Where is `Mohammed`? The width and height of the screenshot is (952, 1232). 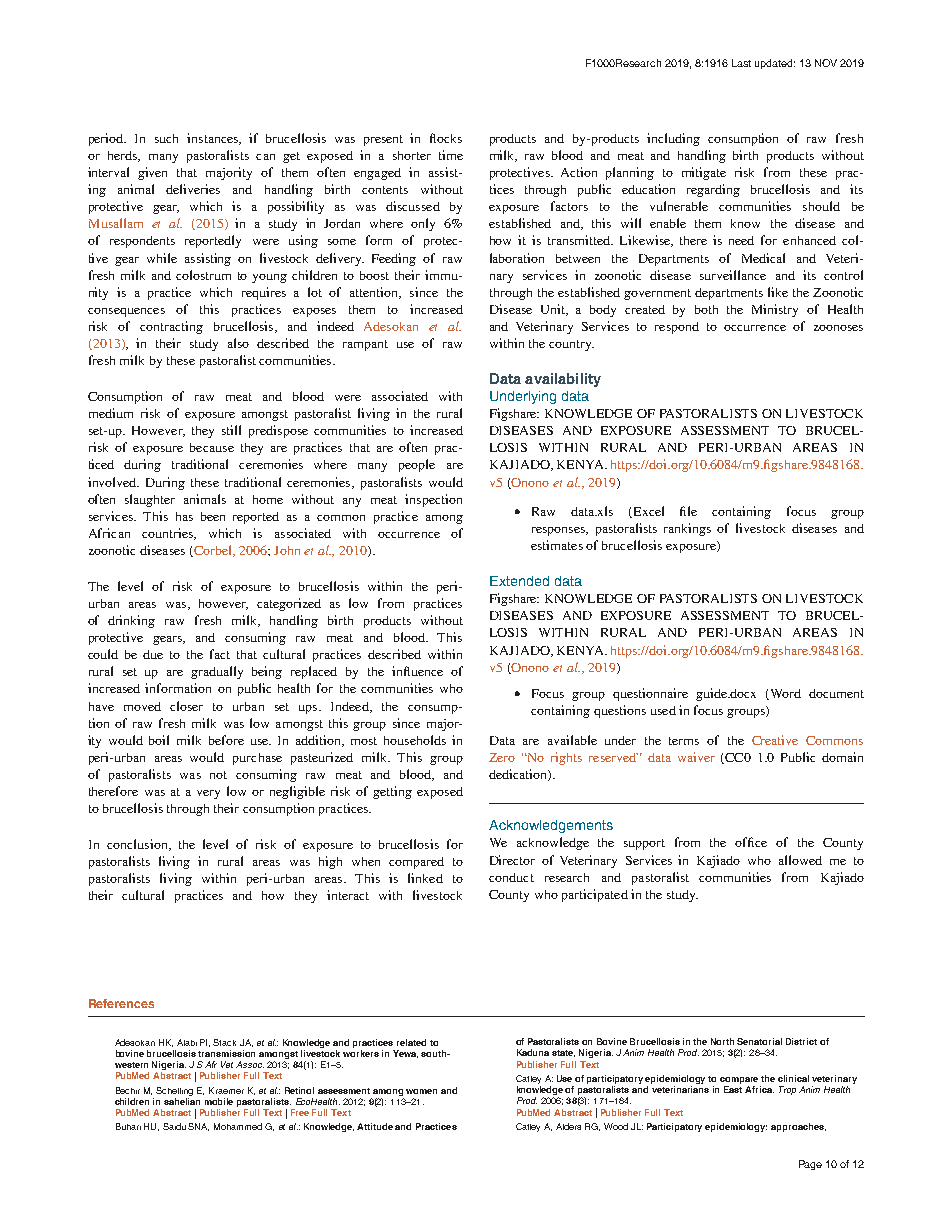 Mohammed is located at coordinates (238, 1126).
